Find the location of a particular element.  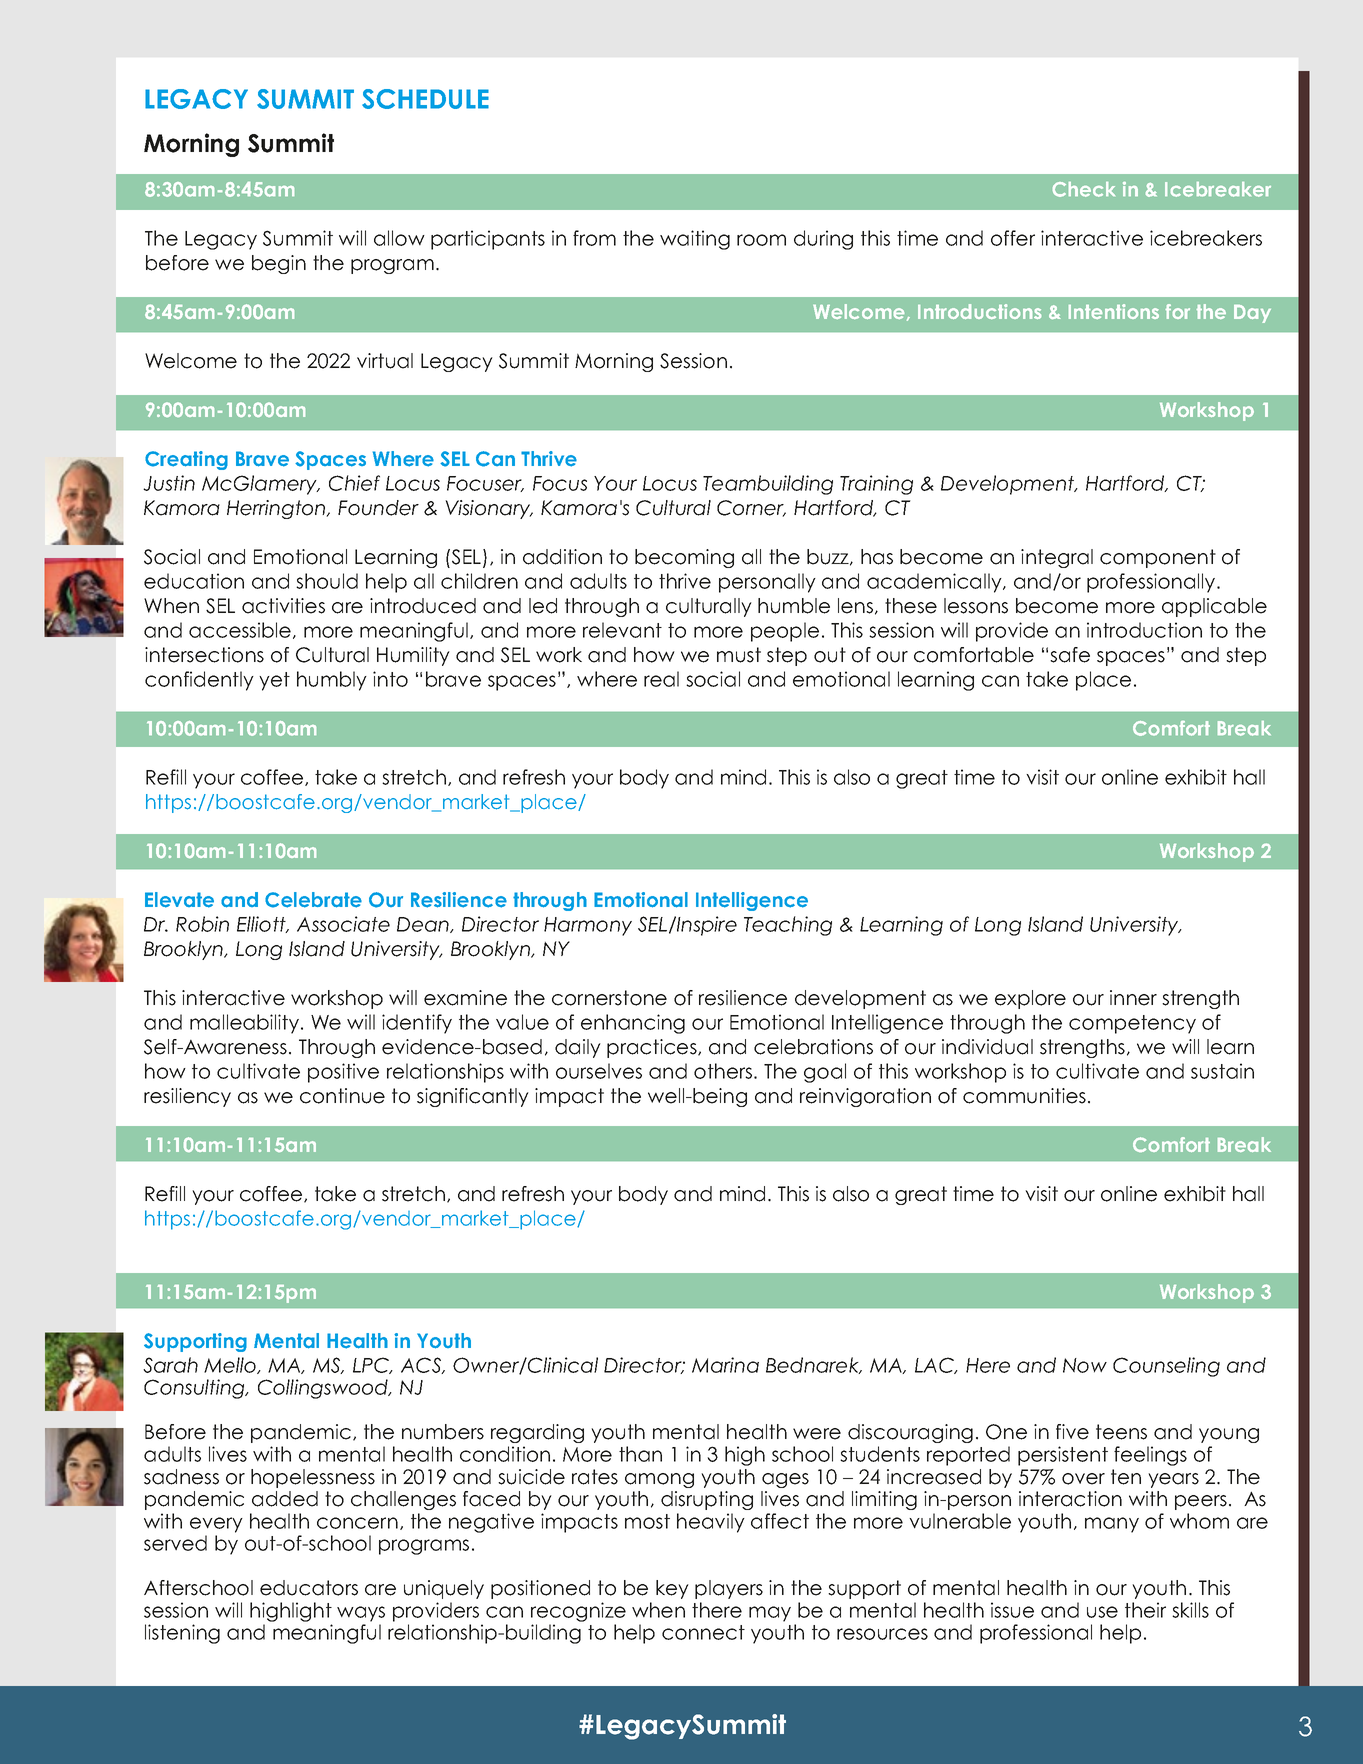

communities is located at coordinates (1024, 1096).
